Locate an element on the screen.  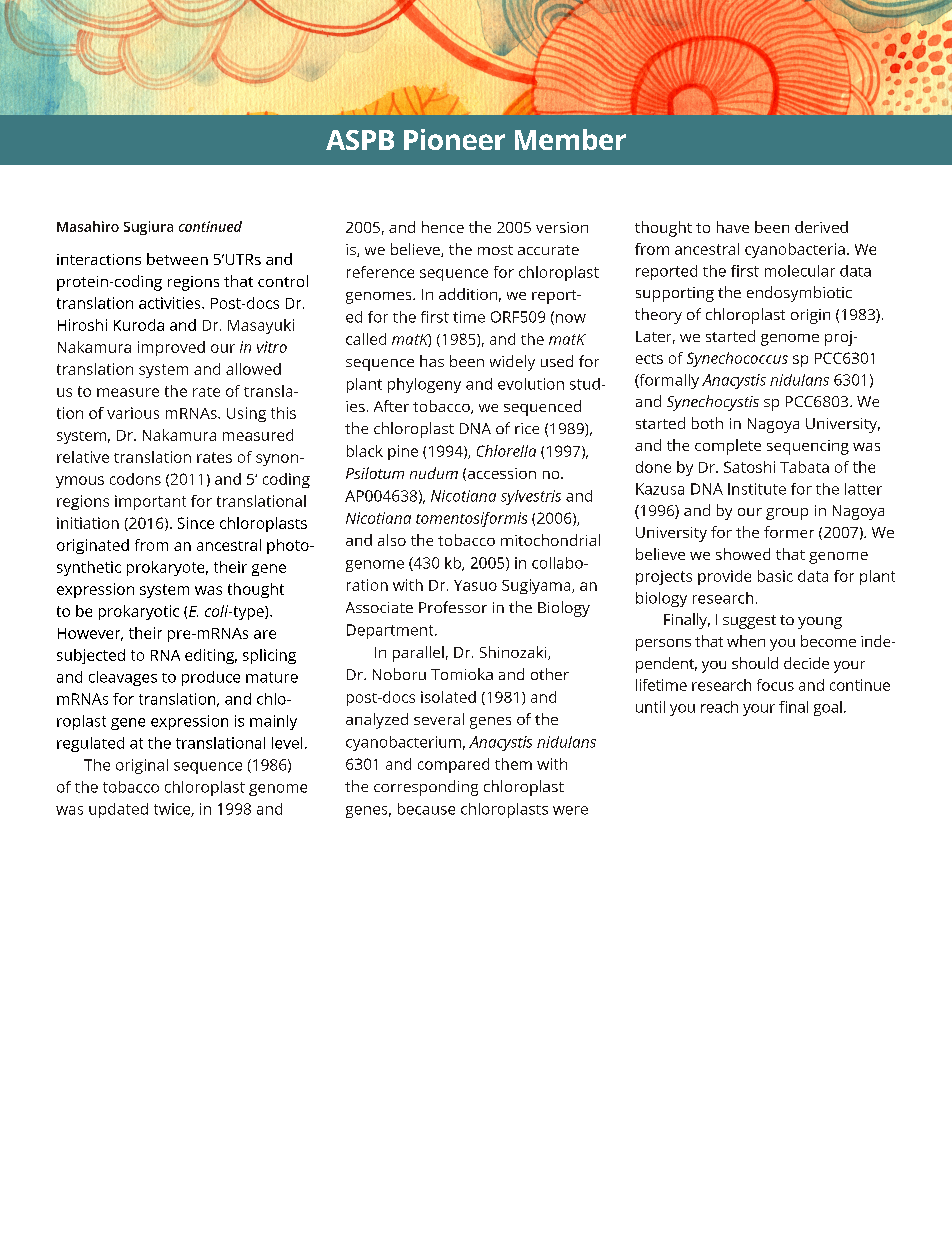
Yasuo is located at coordinates (475, 585).
